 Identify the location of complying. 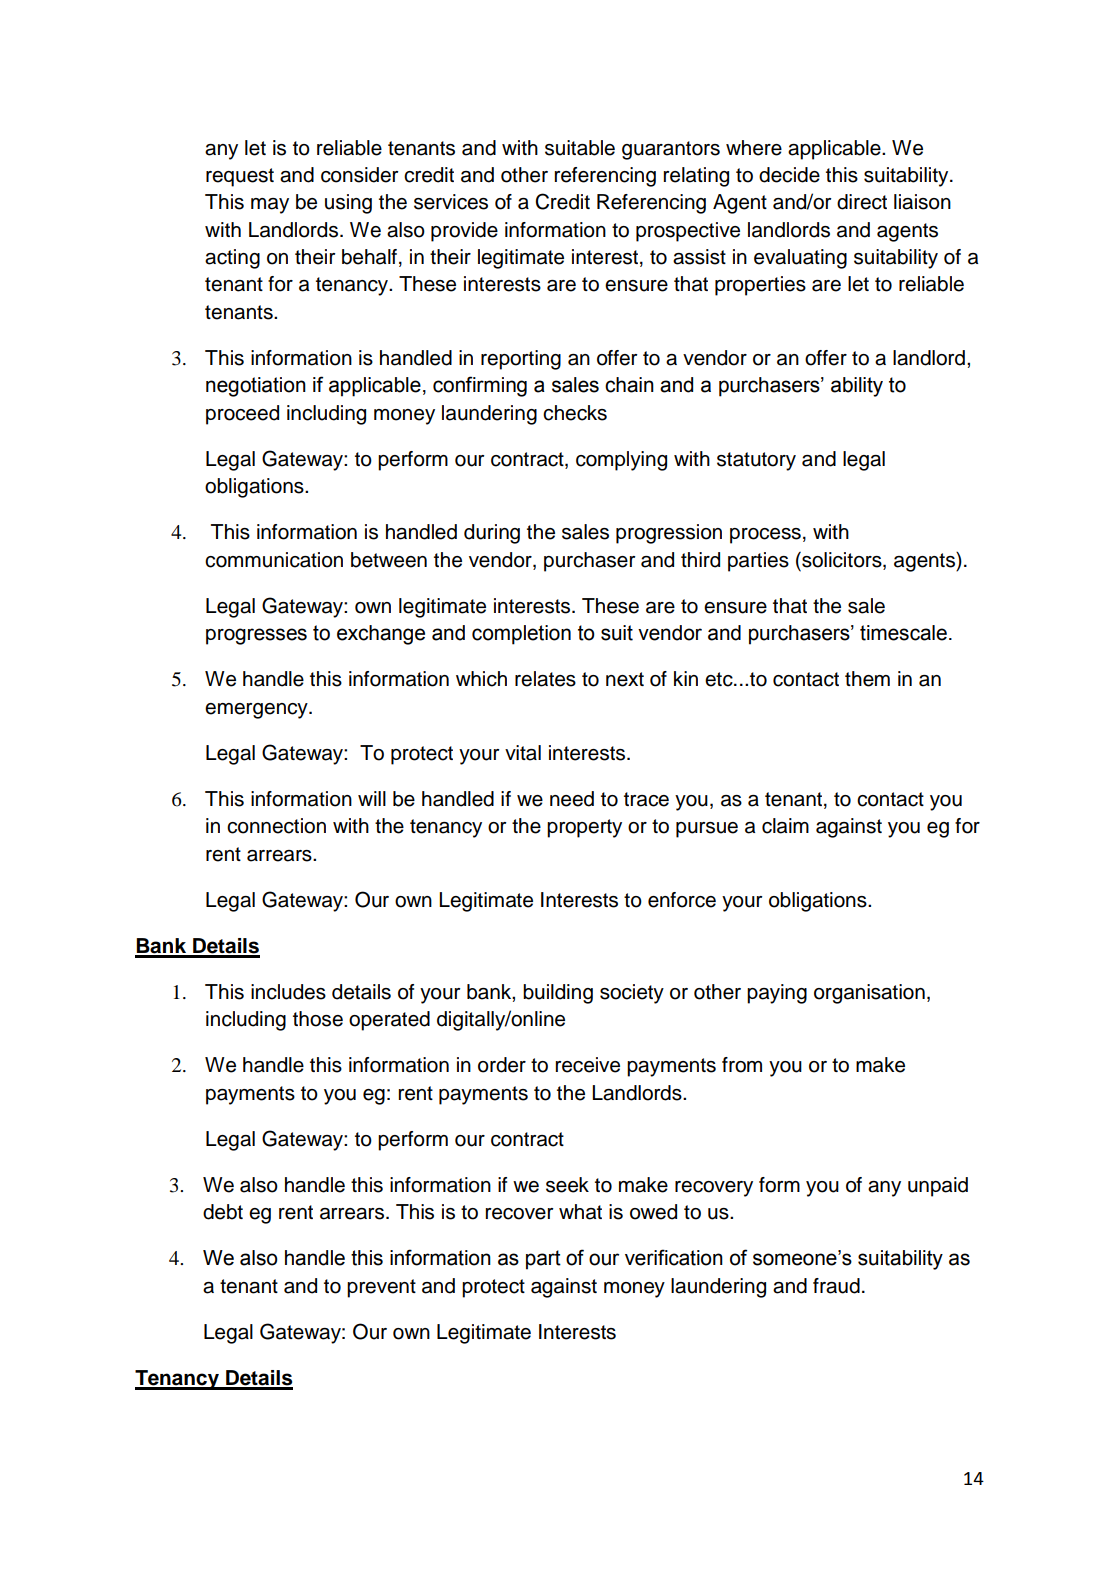
(621, 461).
